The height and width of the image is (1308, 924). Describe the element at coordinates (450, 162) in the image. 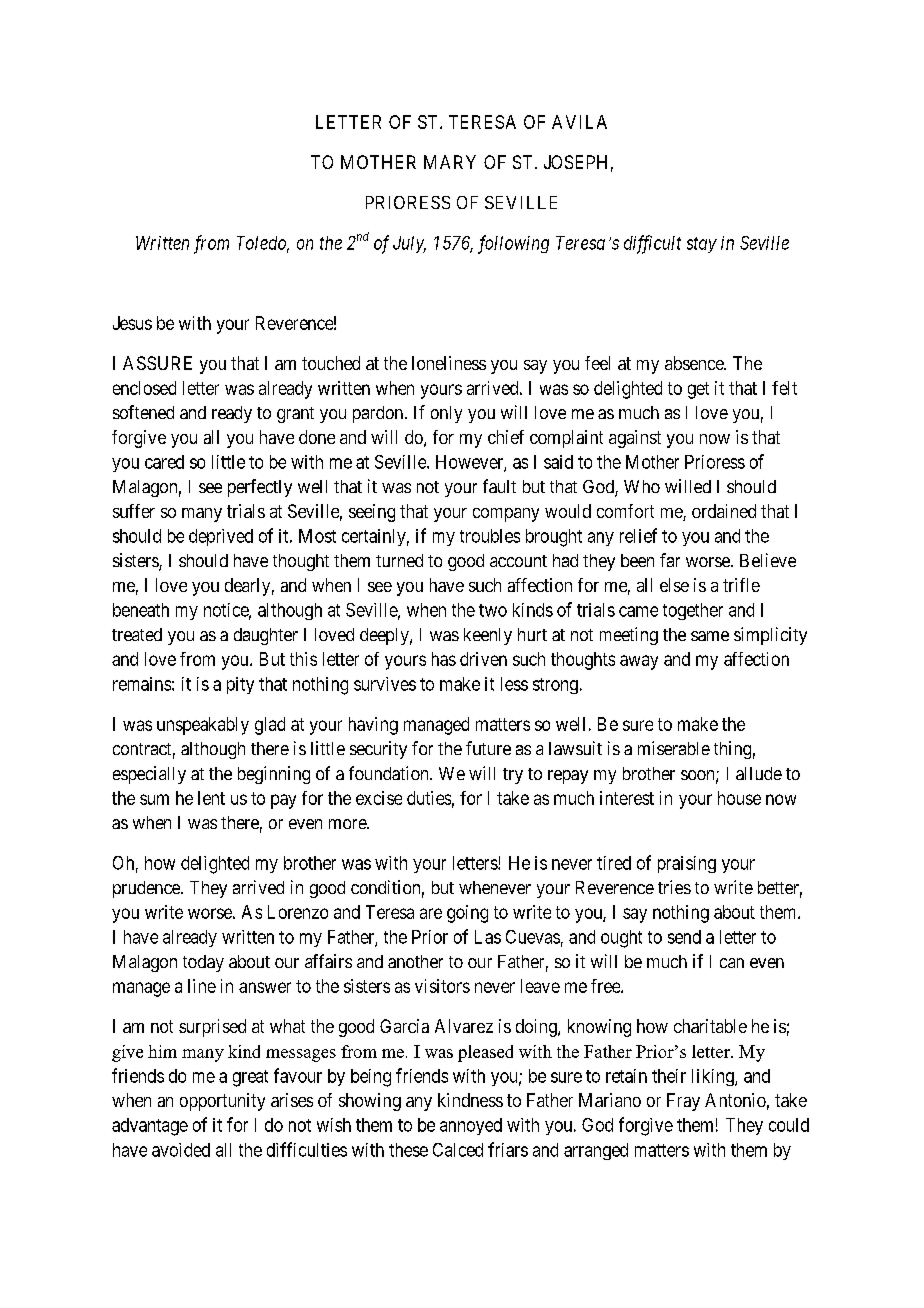

I see `MARY` at that location.
